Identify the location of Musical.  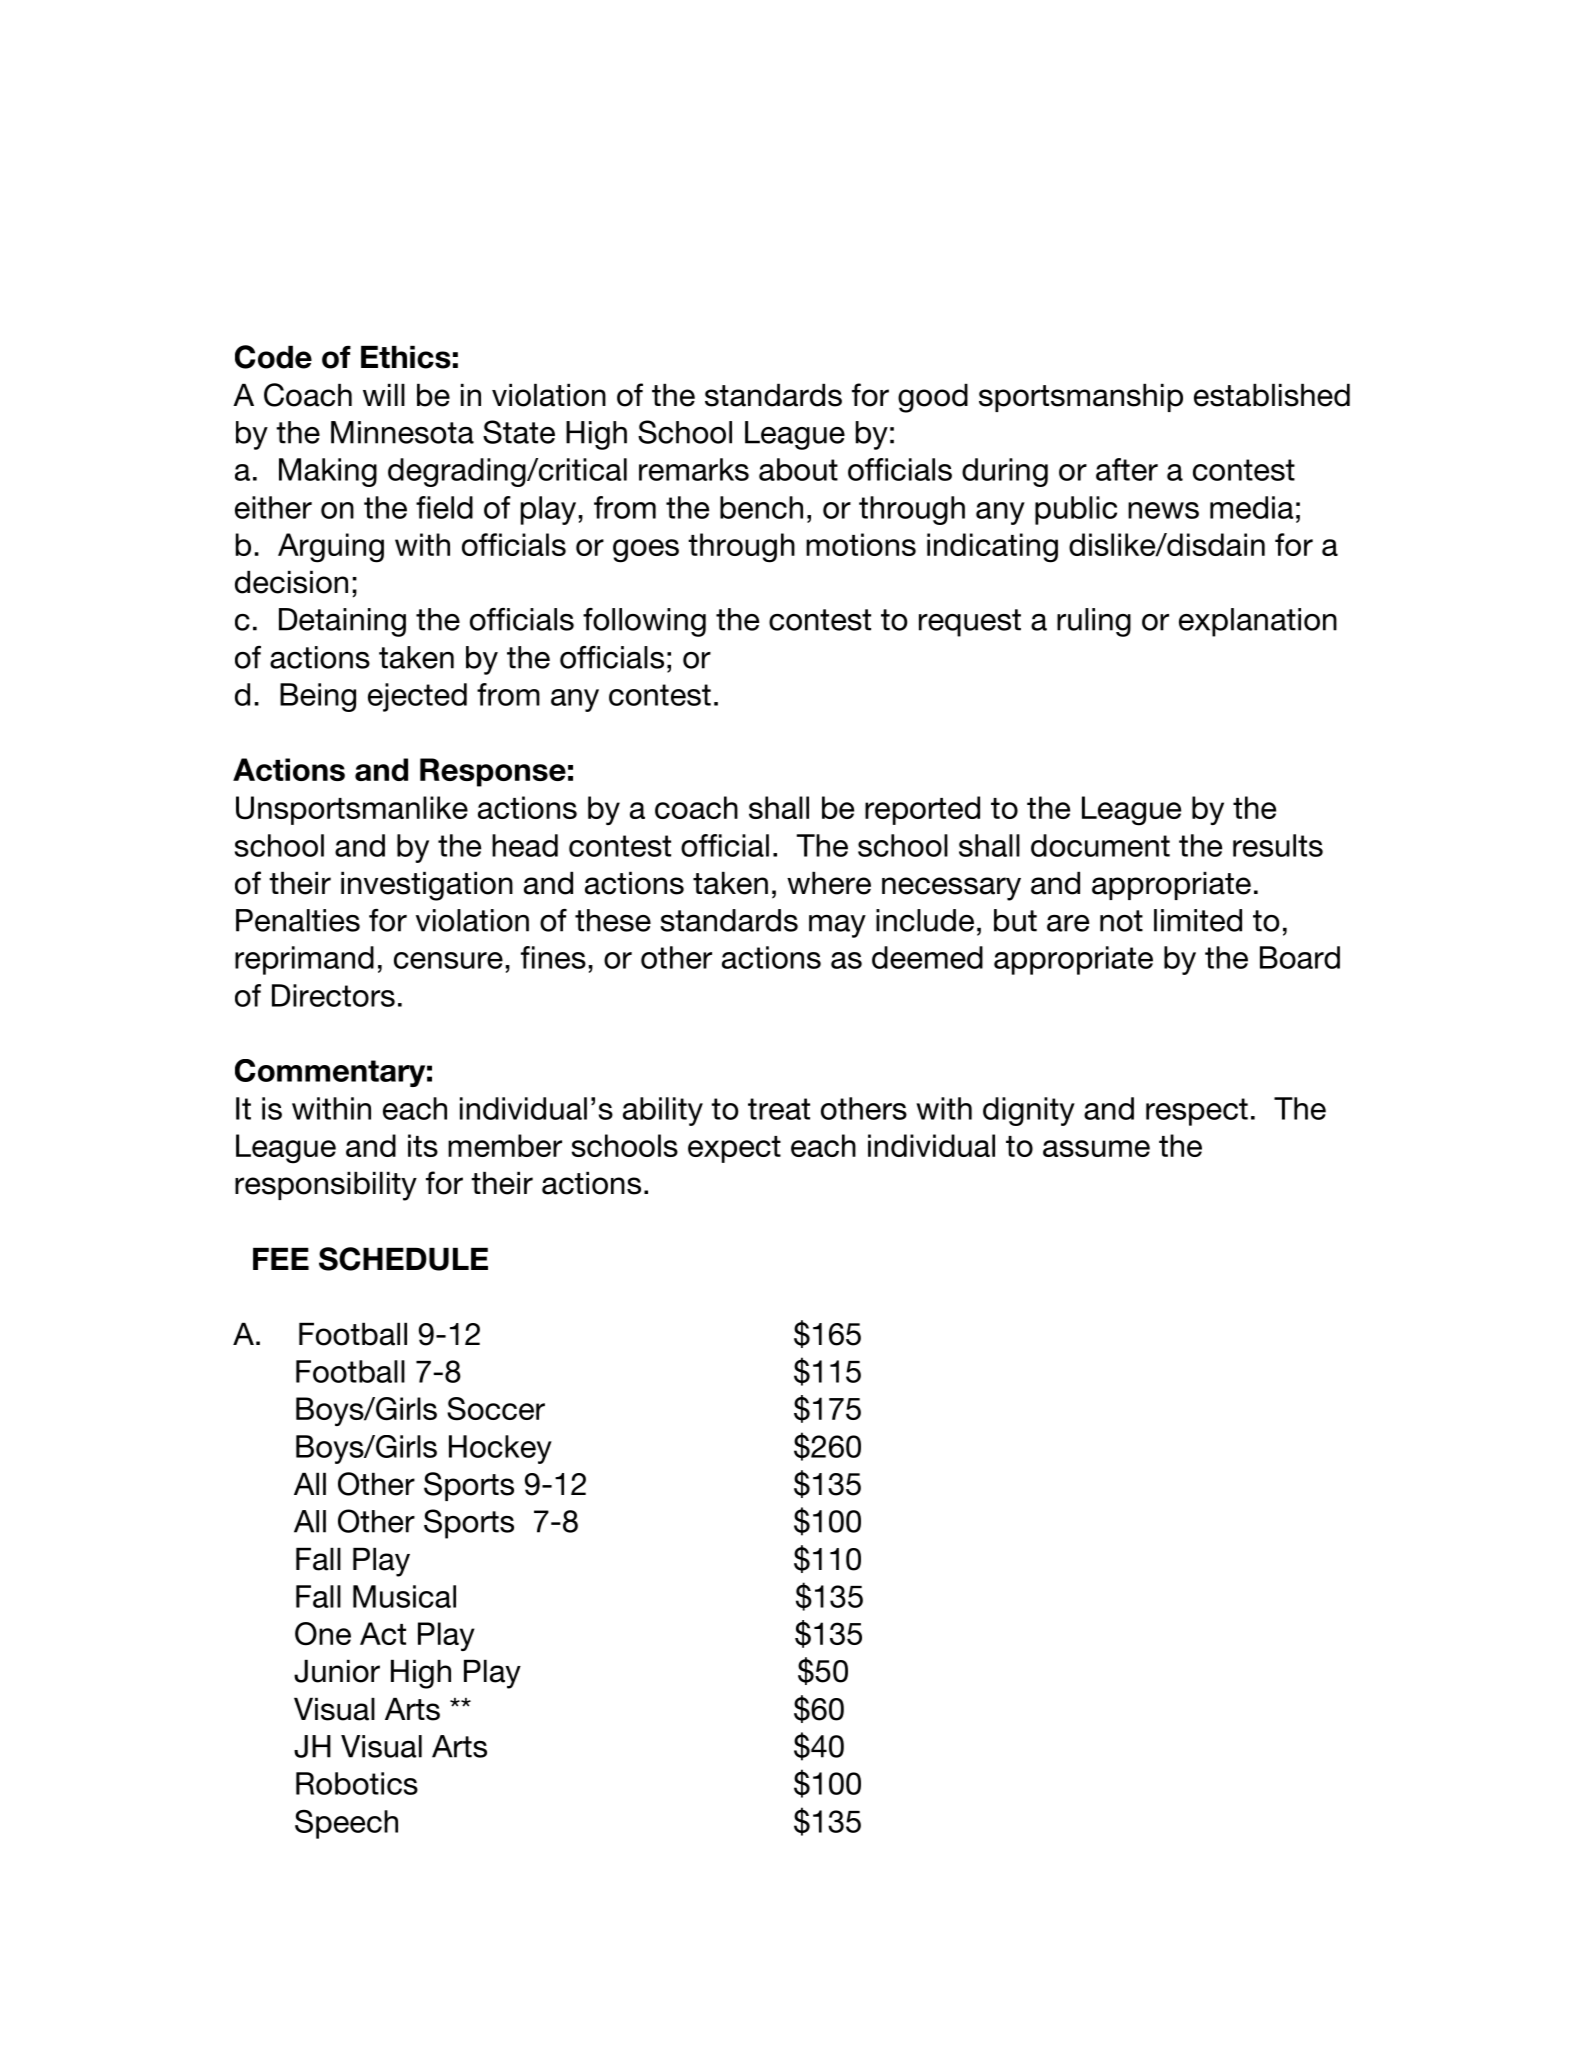
(404, 1596).
